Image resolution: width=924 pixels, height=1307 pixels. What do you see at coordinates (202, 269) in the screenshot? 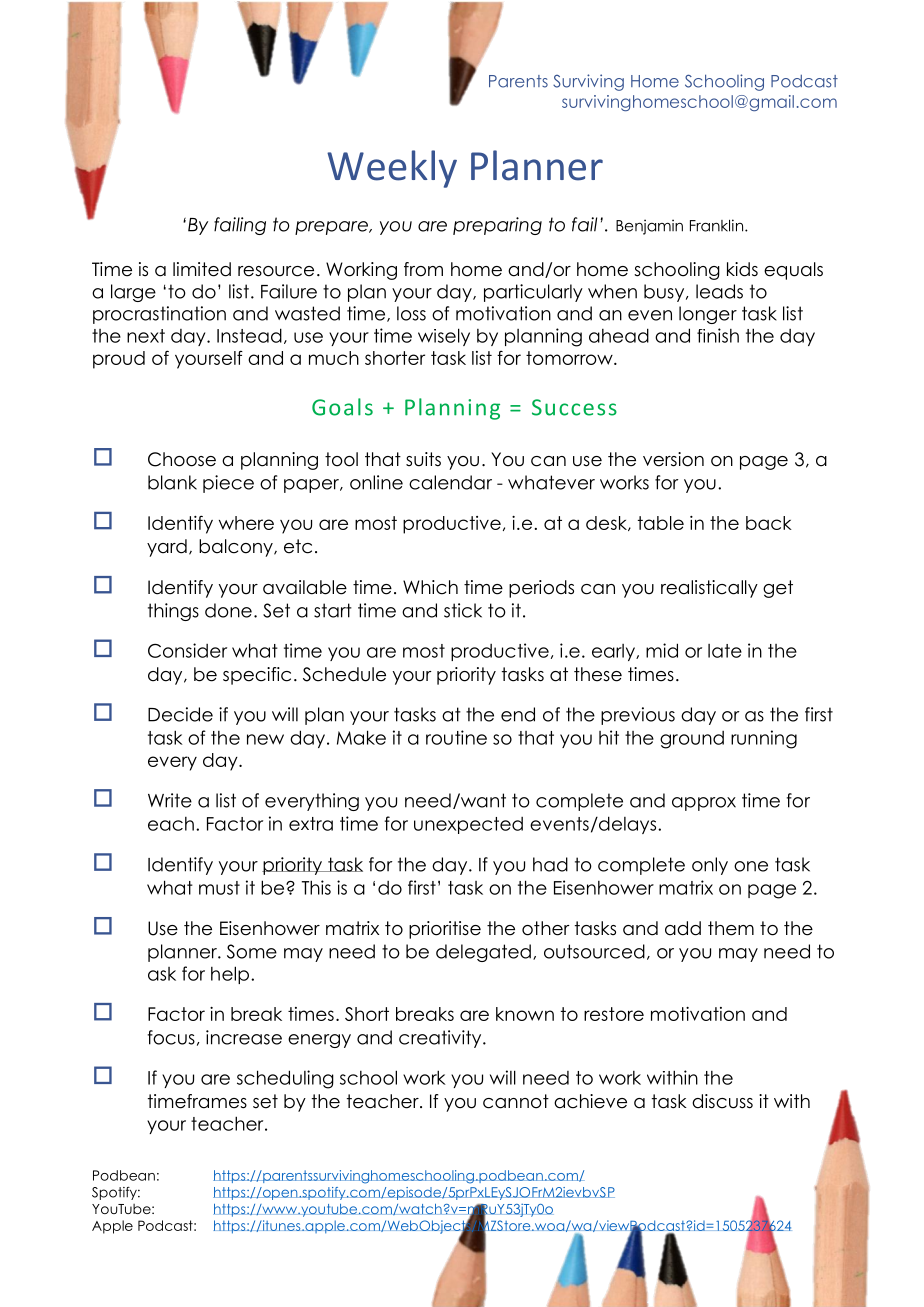
I see `limited` at bounding box center [202, 269].
